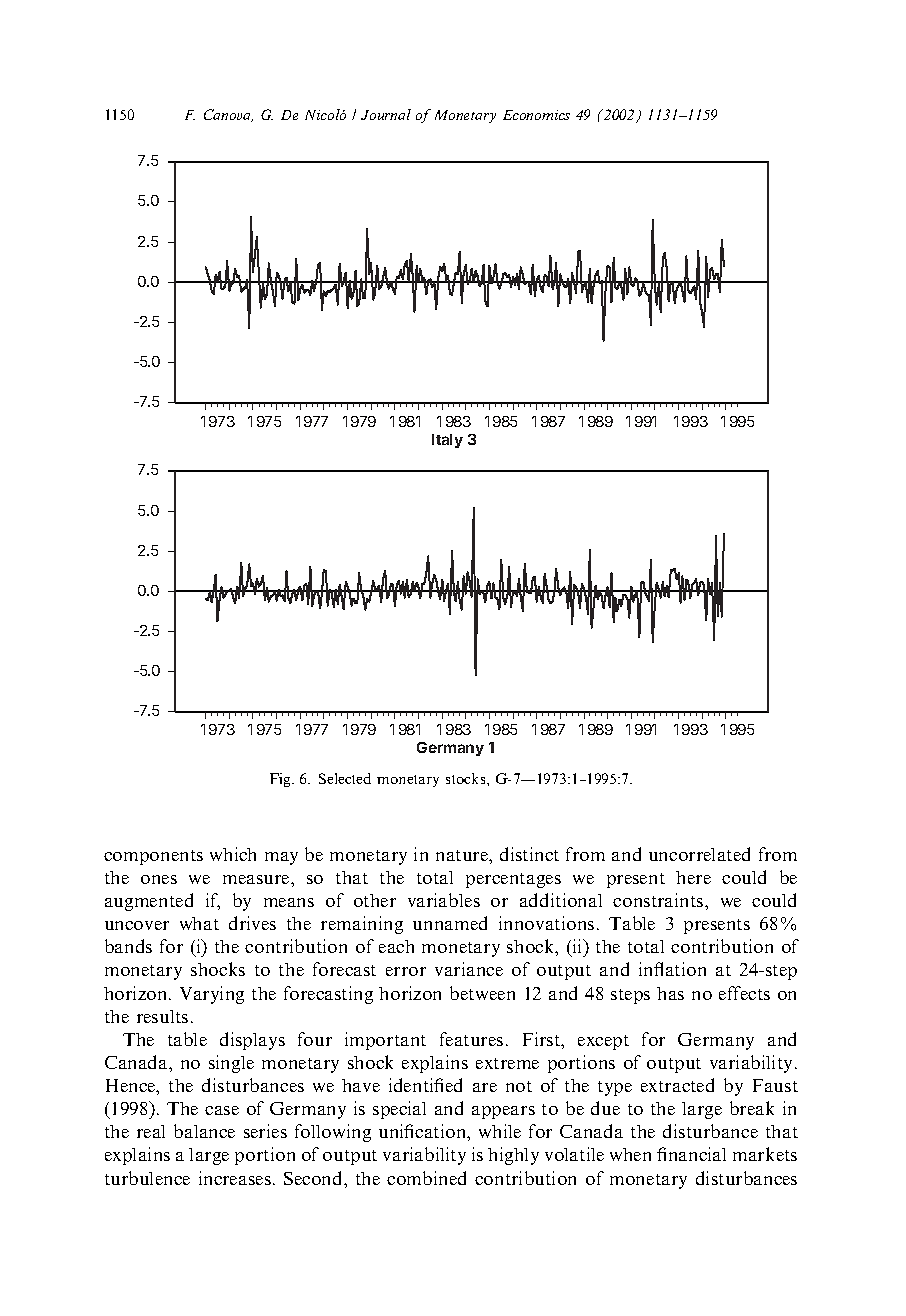 Image resolution: width=906 pixels, height=1316 pixels. I want to click on Economics, so click(536, 115).
